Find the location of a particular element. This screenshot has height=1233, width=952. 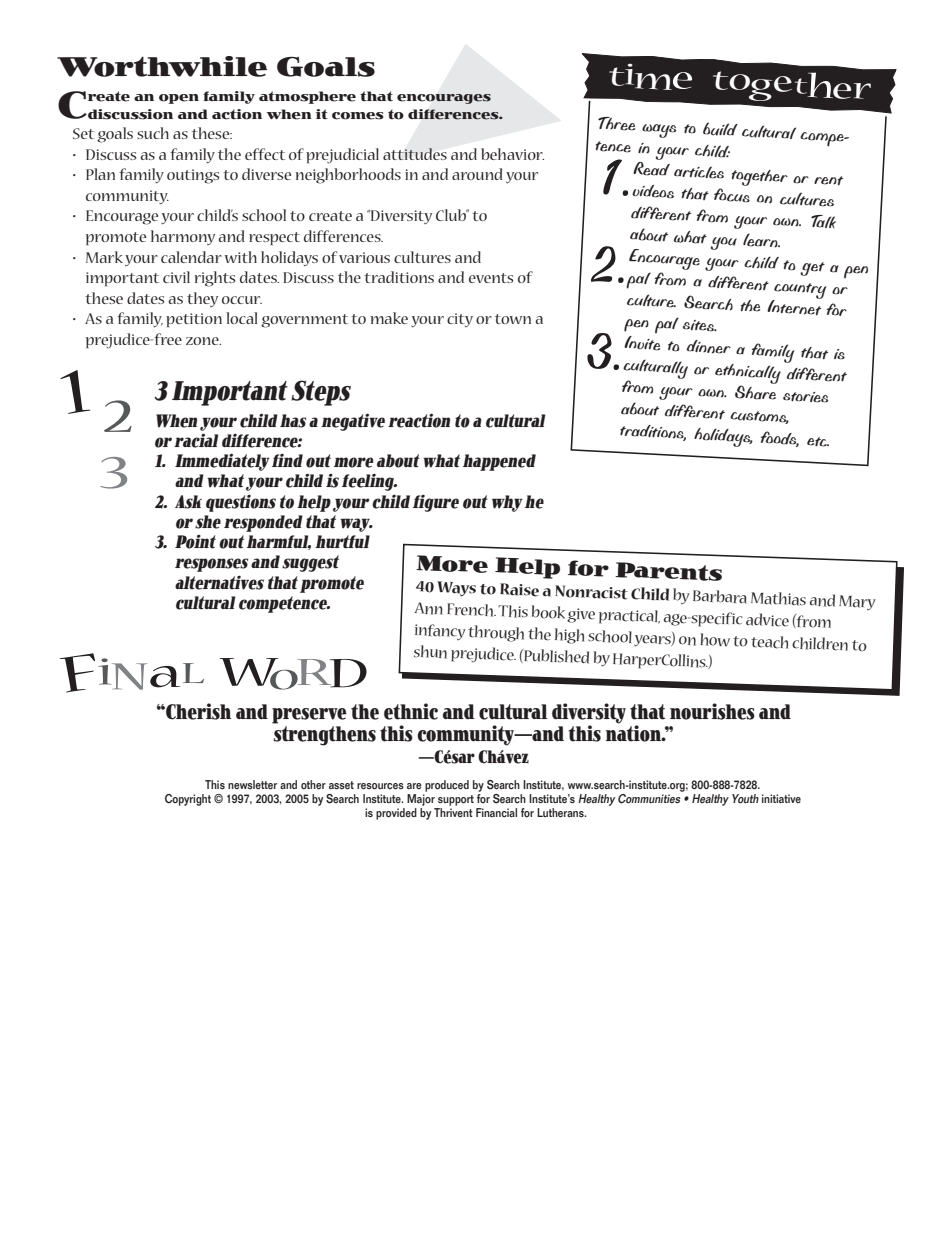

city is located at coordinates (460, 320).
